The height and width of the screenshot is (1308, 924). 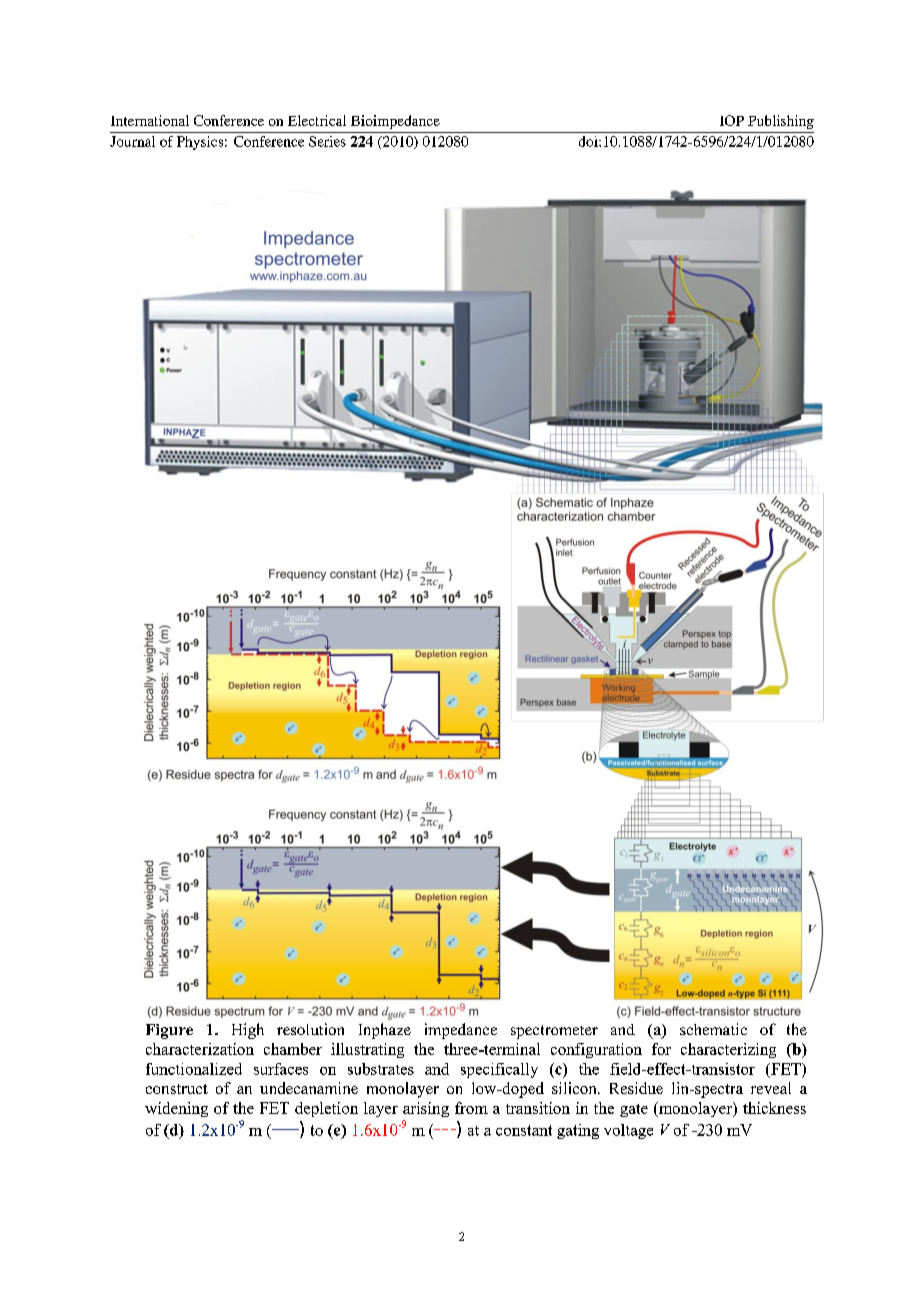 I want to click on schematic, so click(x=713, y=1029).
